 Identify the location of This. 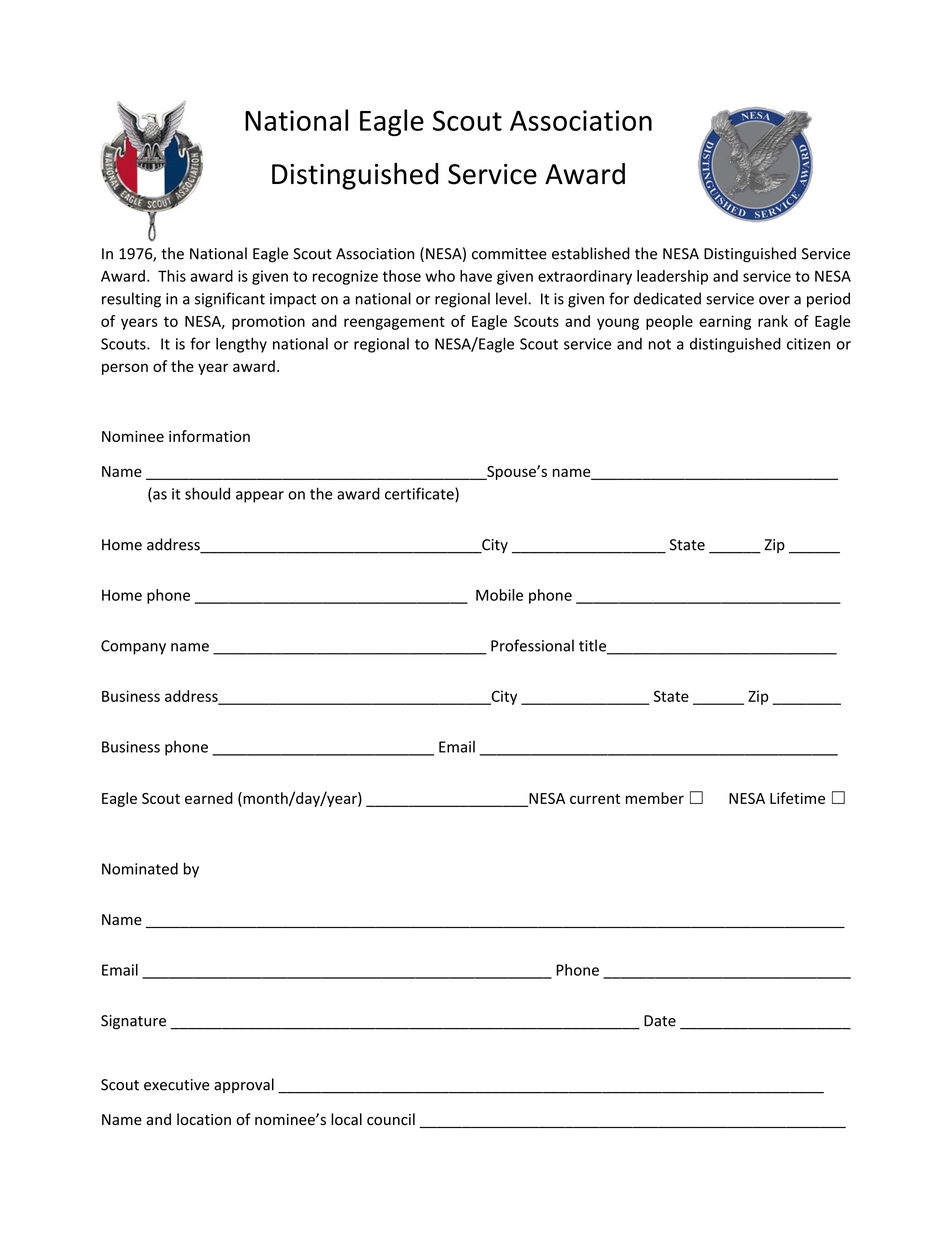
(172, 276).
